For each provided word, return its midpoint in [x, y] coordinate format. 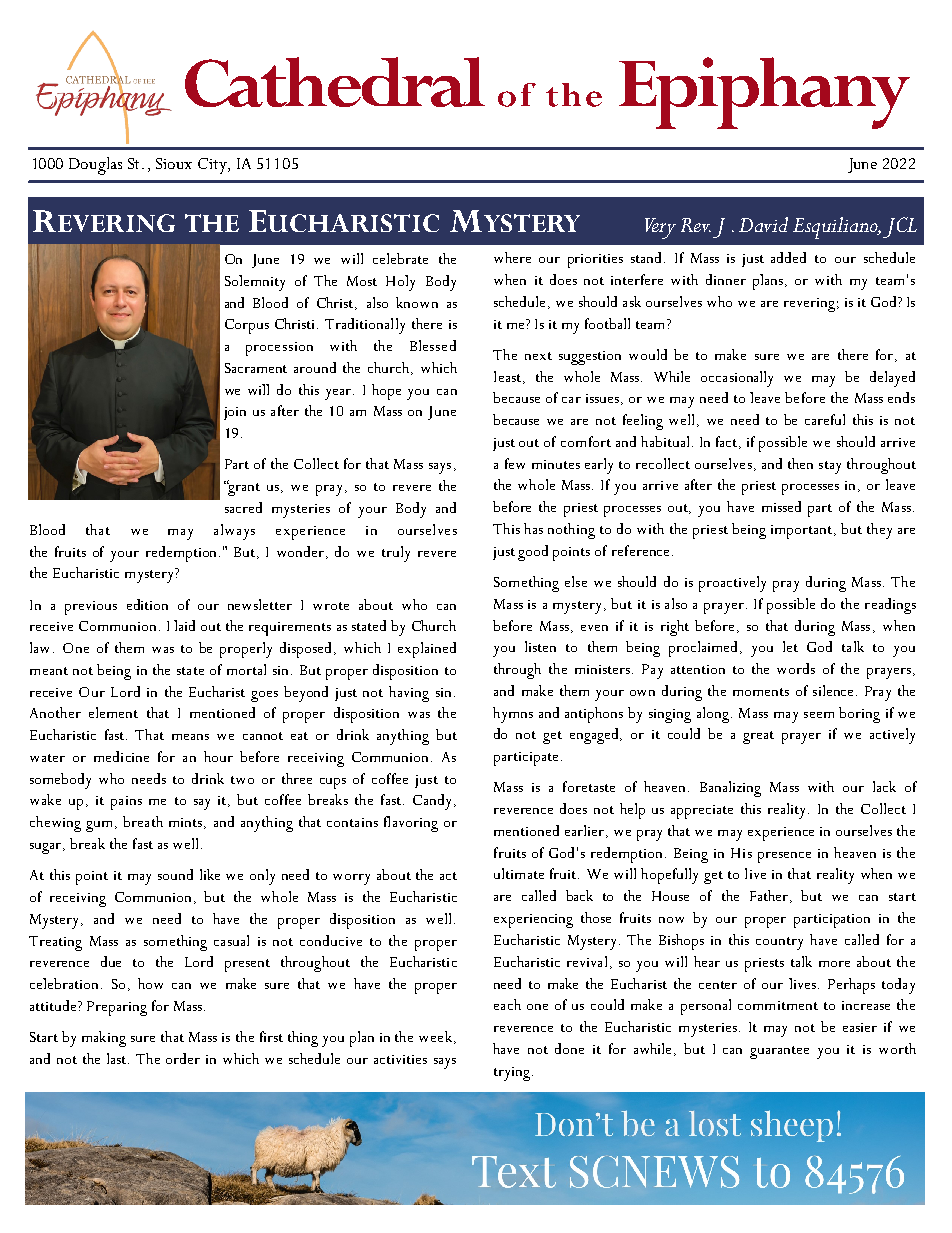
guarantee [779, 1052]
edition [147, 604]
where [512, 257]
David [763, 224]
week [437, 1037]
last [118, 1058]
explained [427, 650]
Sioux [174, 163]
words [796, 668]
